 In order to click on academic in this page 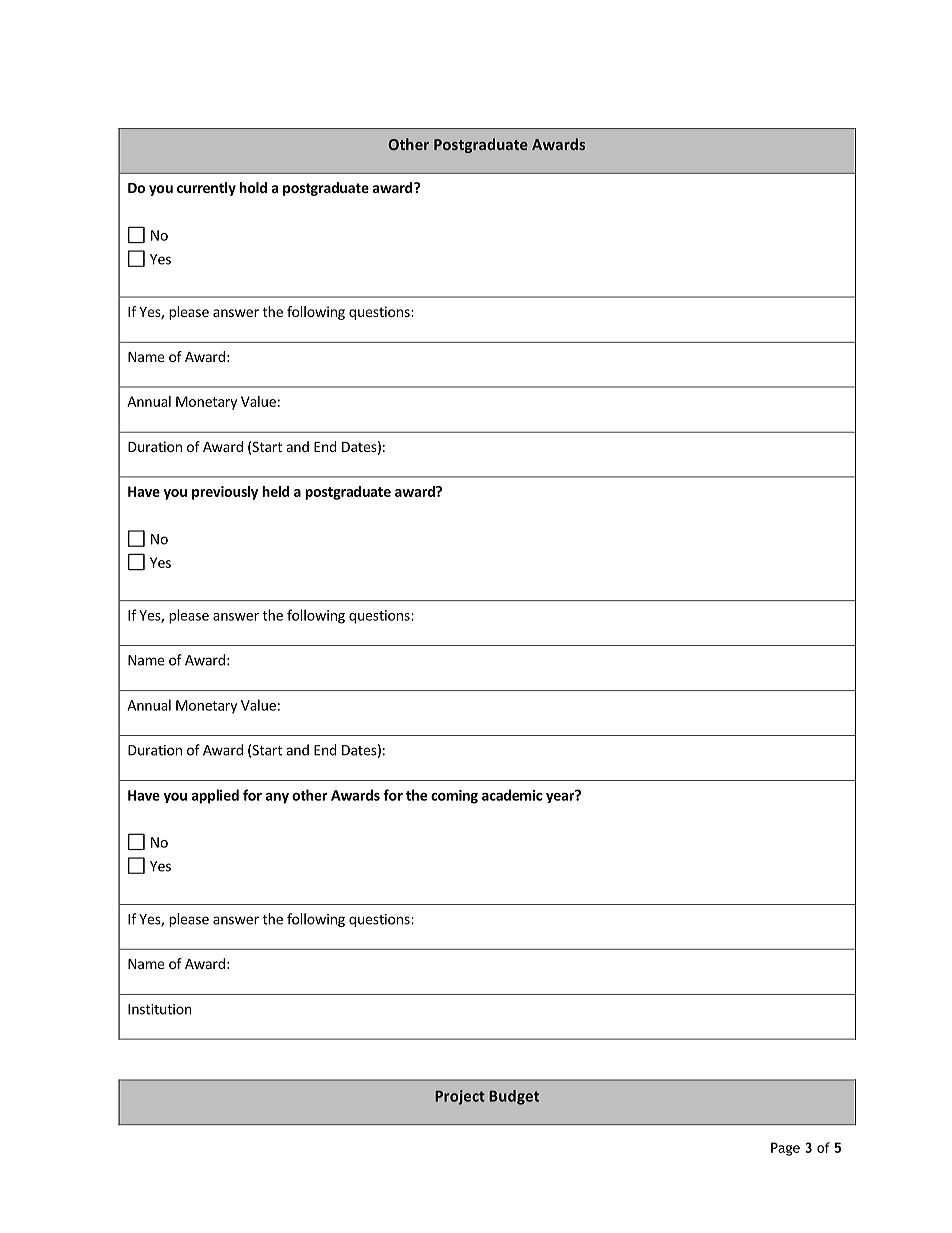, I will do `click(512, 795)`.
